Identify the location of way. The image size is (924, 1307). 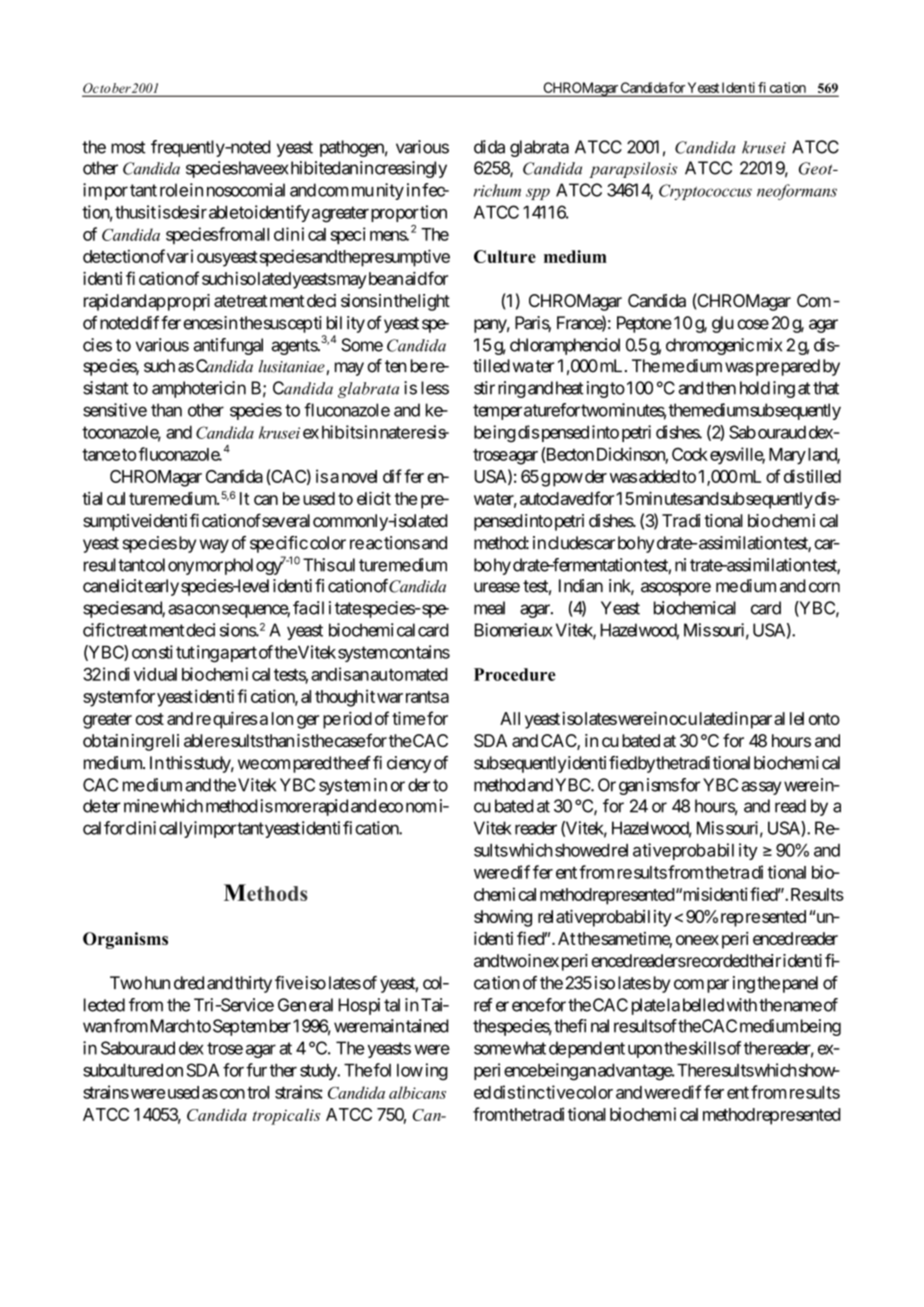
(214, 546).
